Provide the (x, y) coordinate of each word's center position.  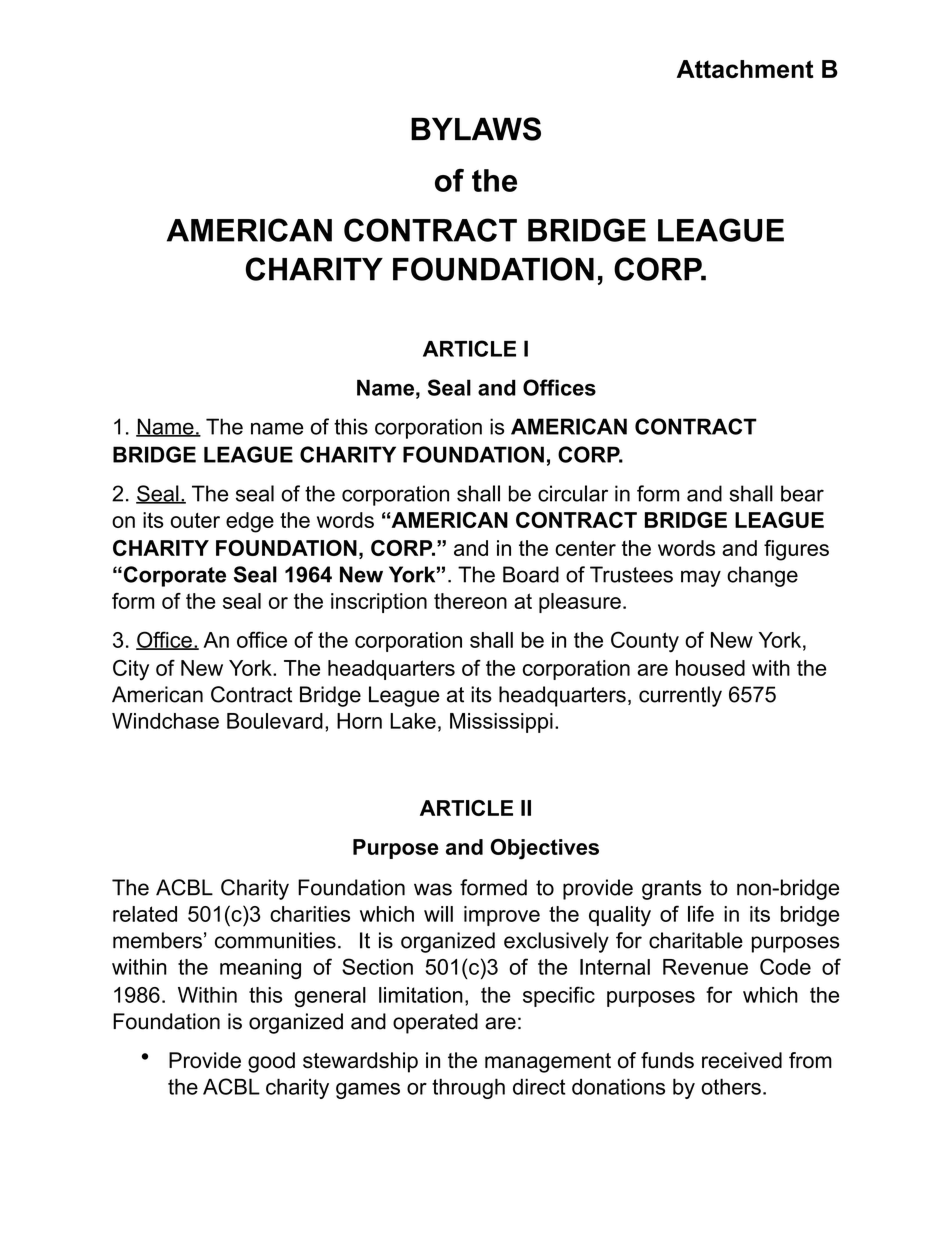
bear (802, 493)
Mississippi (501, 723)
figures (796, 550)
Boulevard (275, 721)
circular (573, 493)
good (271, 1062)
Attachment (745, 69)
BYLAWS (476, 129)
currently (680, 696)
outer (195, 520)
